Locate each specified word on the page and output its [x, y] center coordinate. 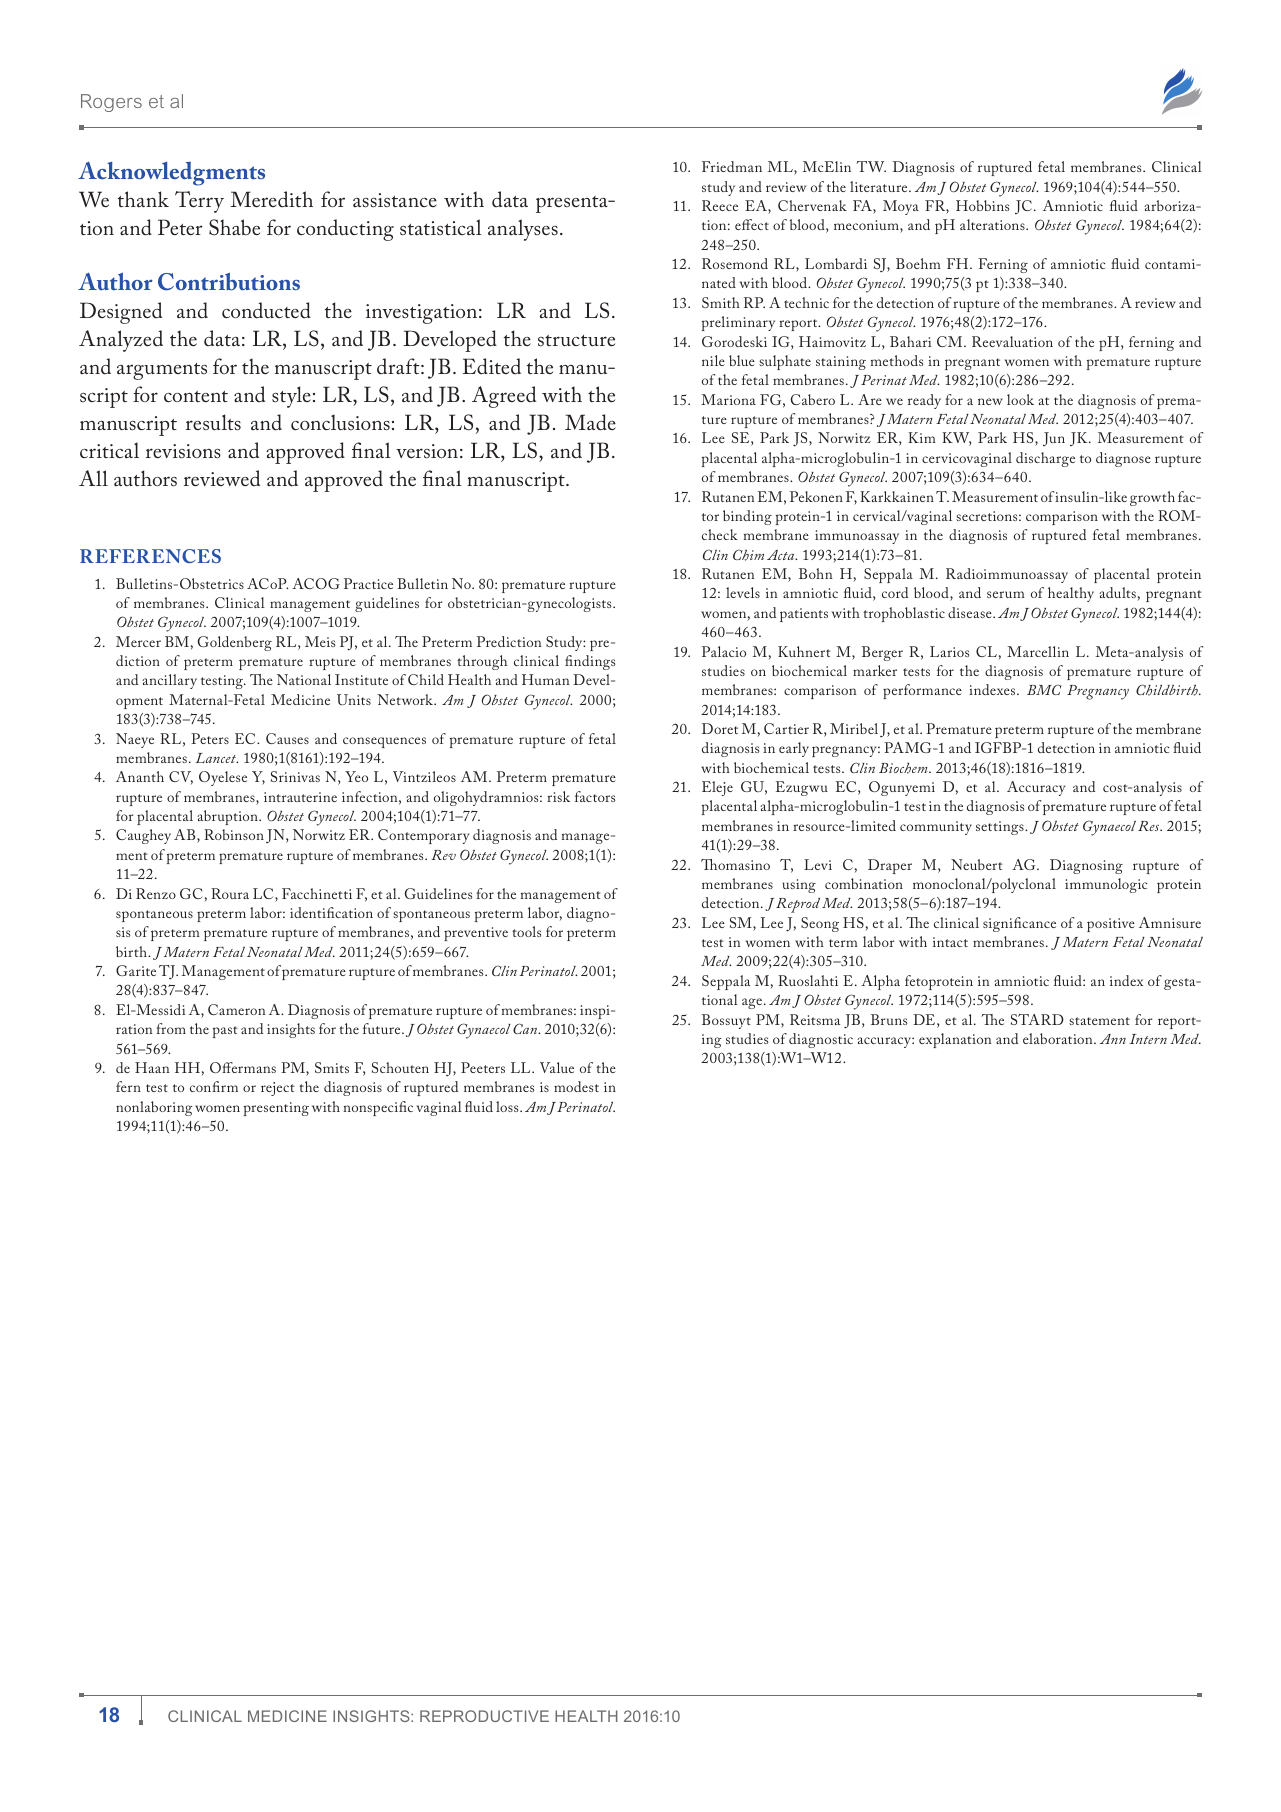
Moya [901, 207]
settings [1001, 828]
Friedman [732, 166]
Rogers [111, 103]
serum [1006, 594]
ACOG [316, 583]
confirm [214, 1086]
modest [576, 1086]
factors [595, 796]
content [196, 396]
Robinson [234, 834]
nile [713, 360]
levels [743, 592]
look [1020, 399]
